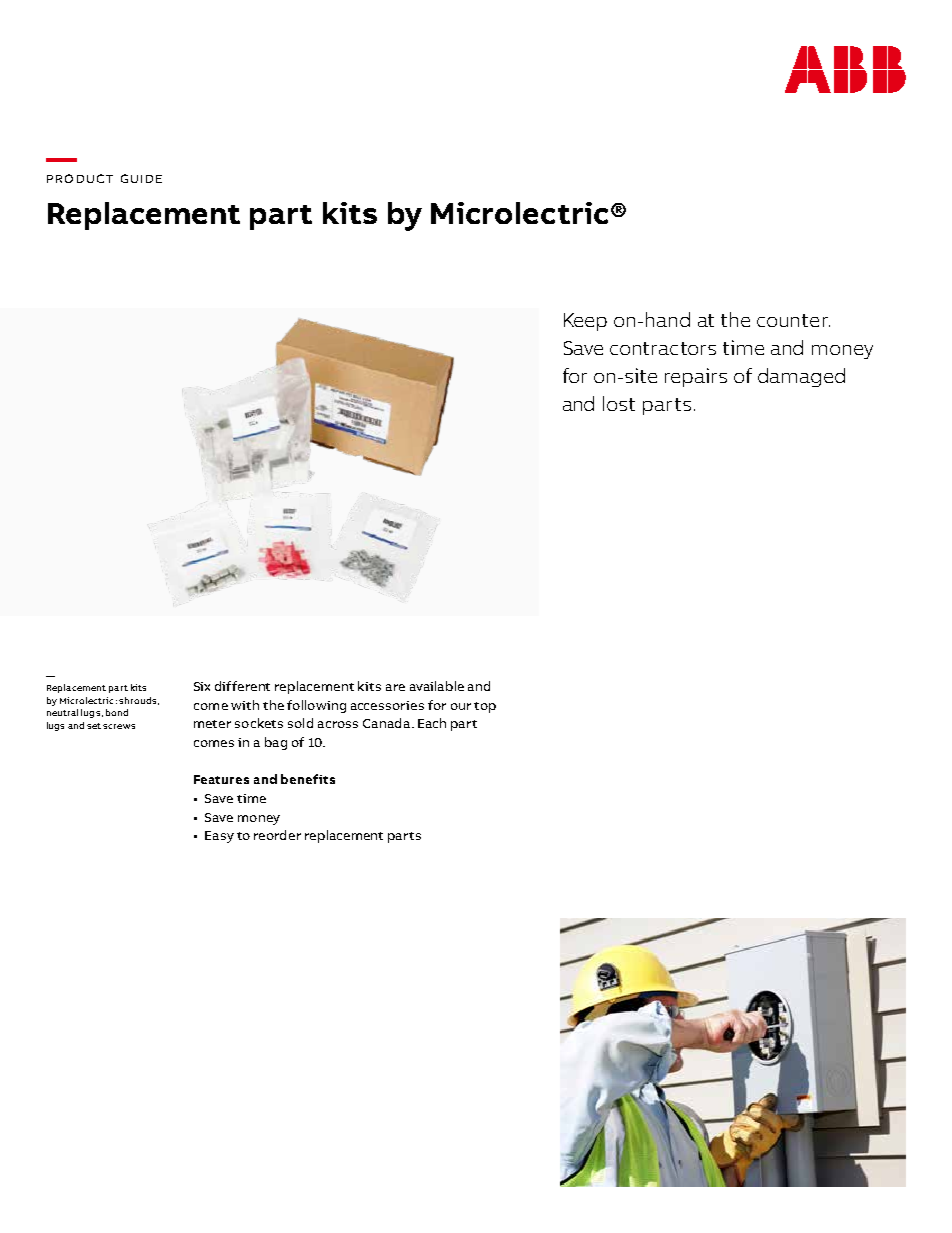 This screenshot has width=952, height=1233. I want to click on repairs, so click(696, 377).
